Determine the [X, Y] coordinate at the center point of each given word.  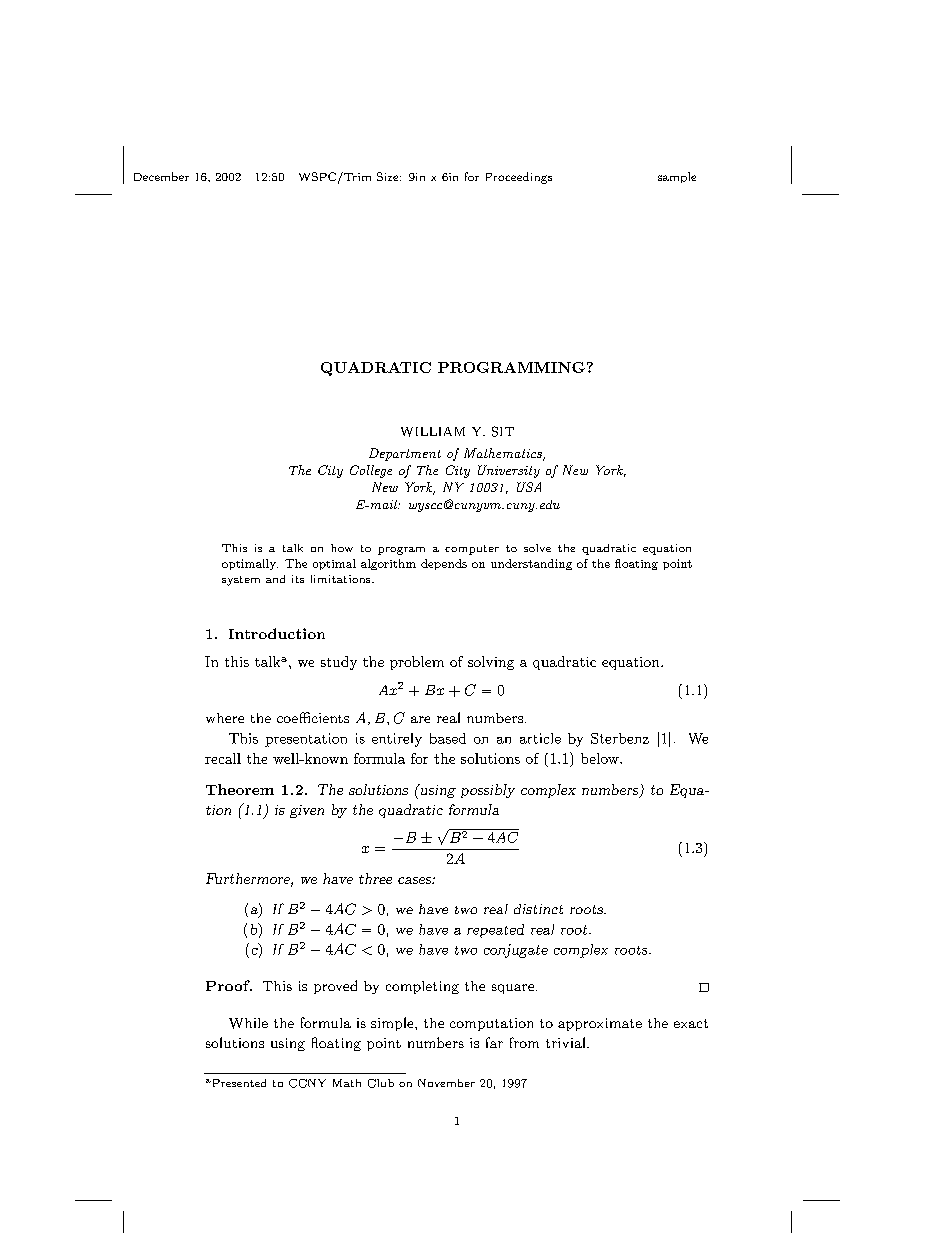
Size [389, 176]
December [161, 176]
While [248, 1023]
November [446, 1083]
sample [677, 177]
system [241, 581]
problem [417, 663]
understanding [531, 564]
